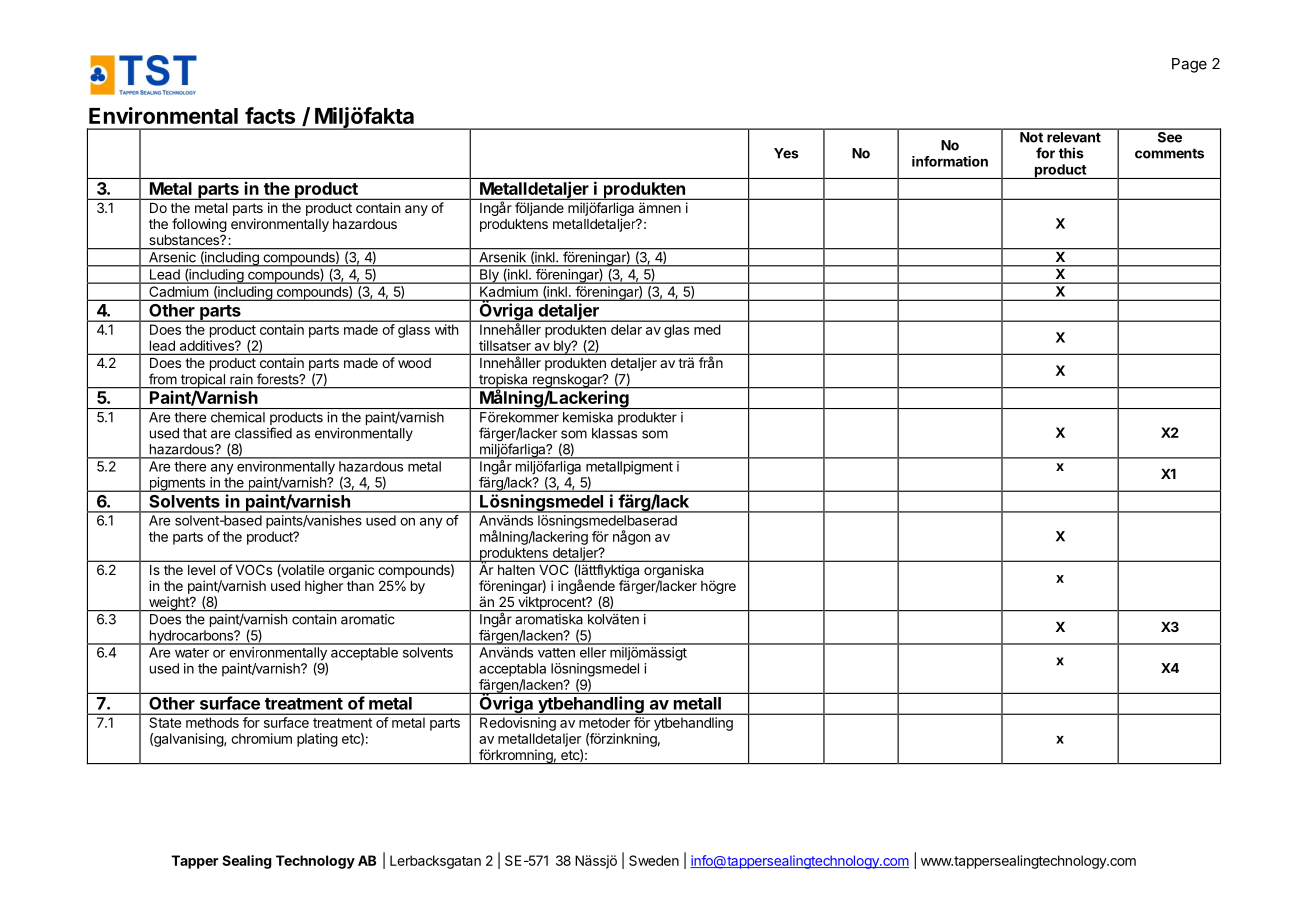  Describe the element at coordinates (270, 115) in the screenshot. I see `facts` at that location.
